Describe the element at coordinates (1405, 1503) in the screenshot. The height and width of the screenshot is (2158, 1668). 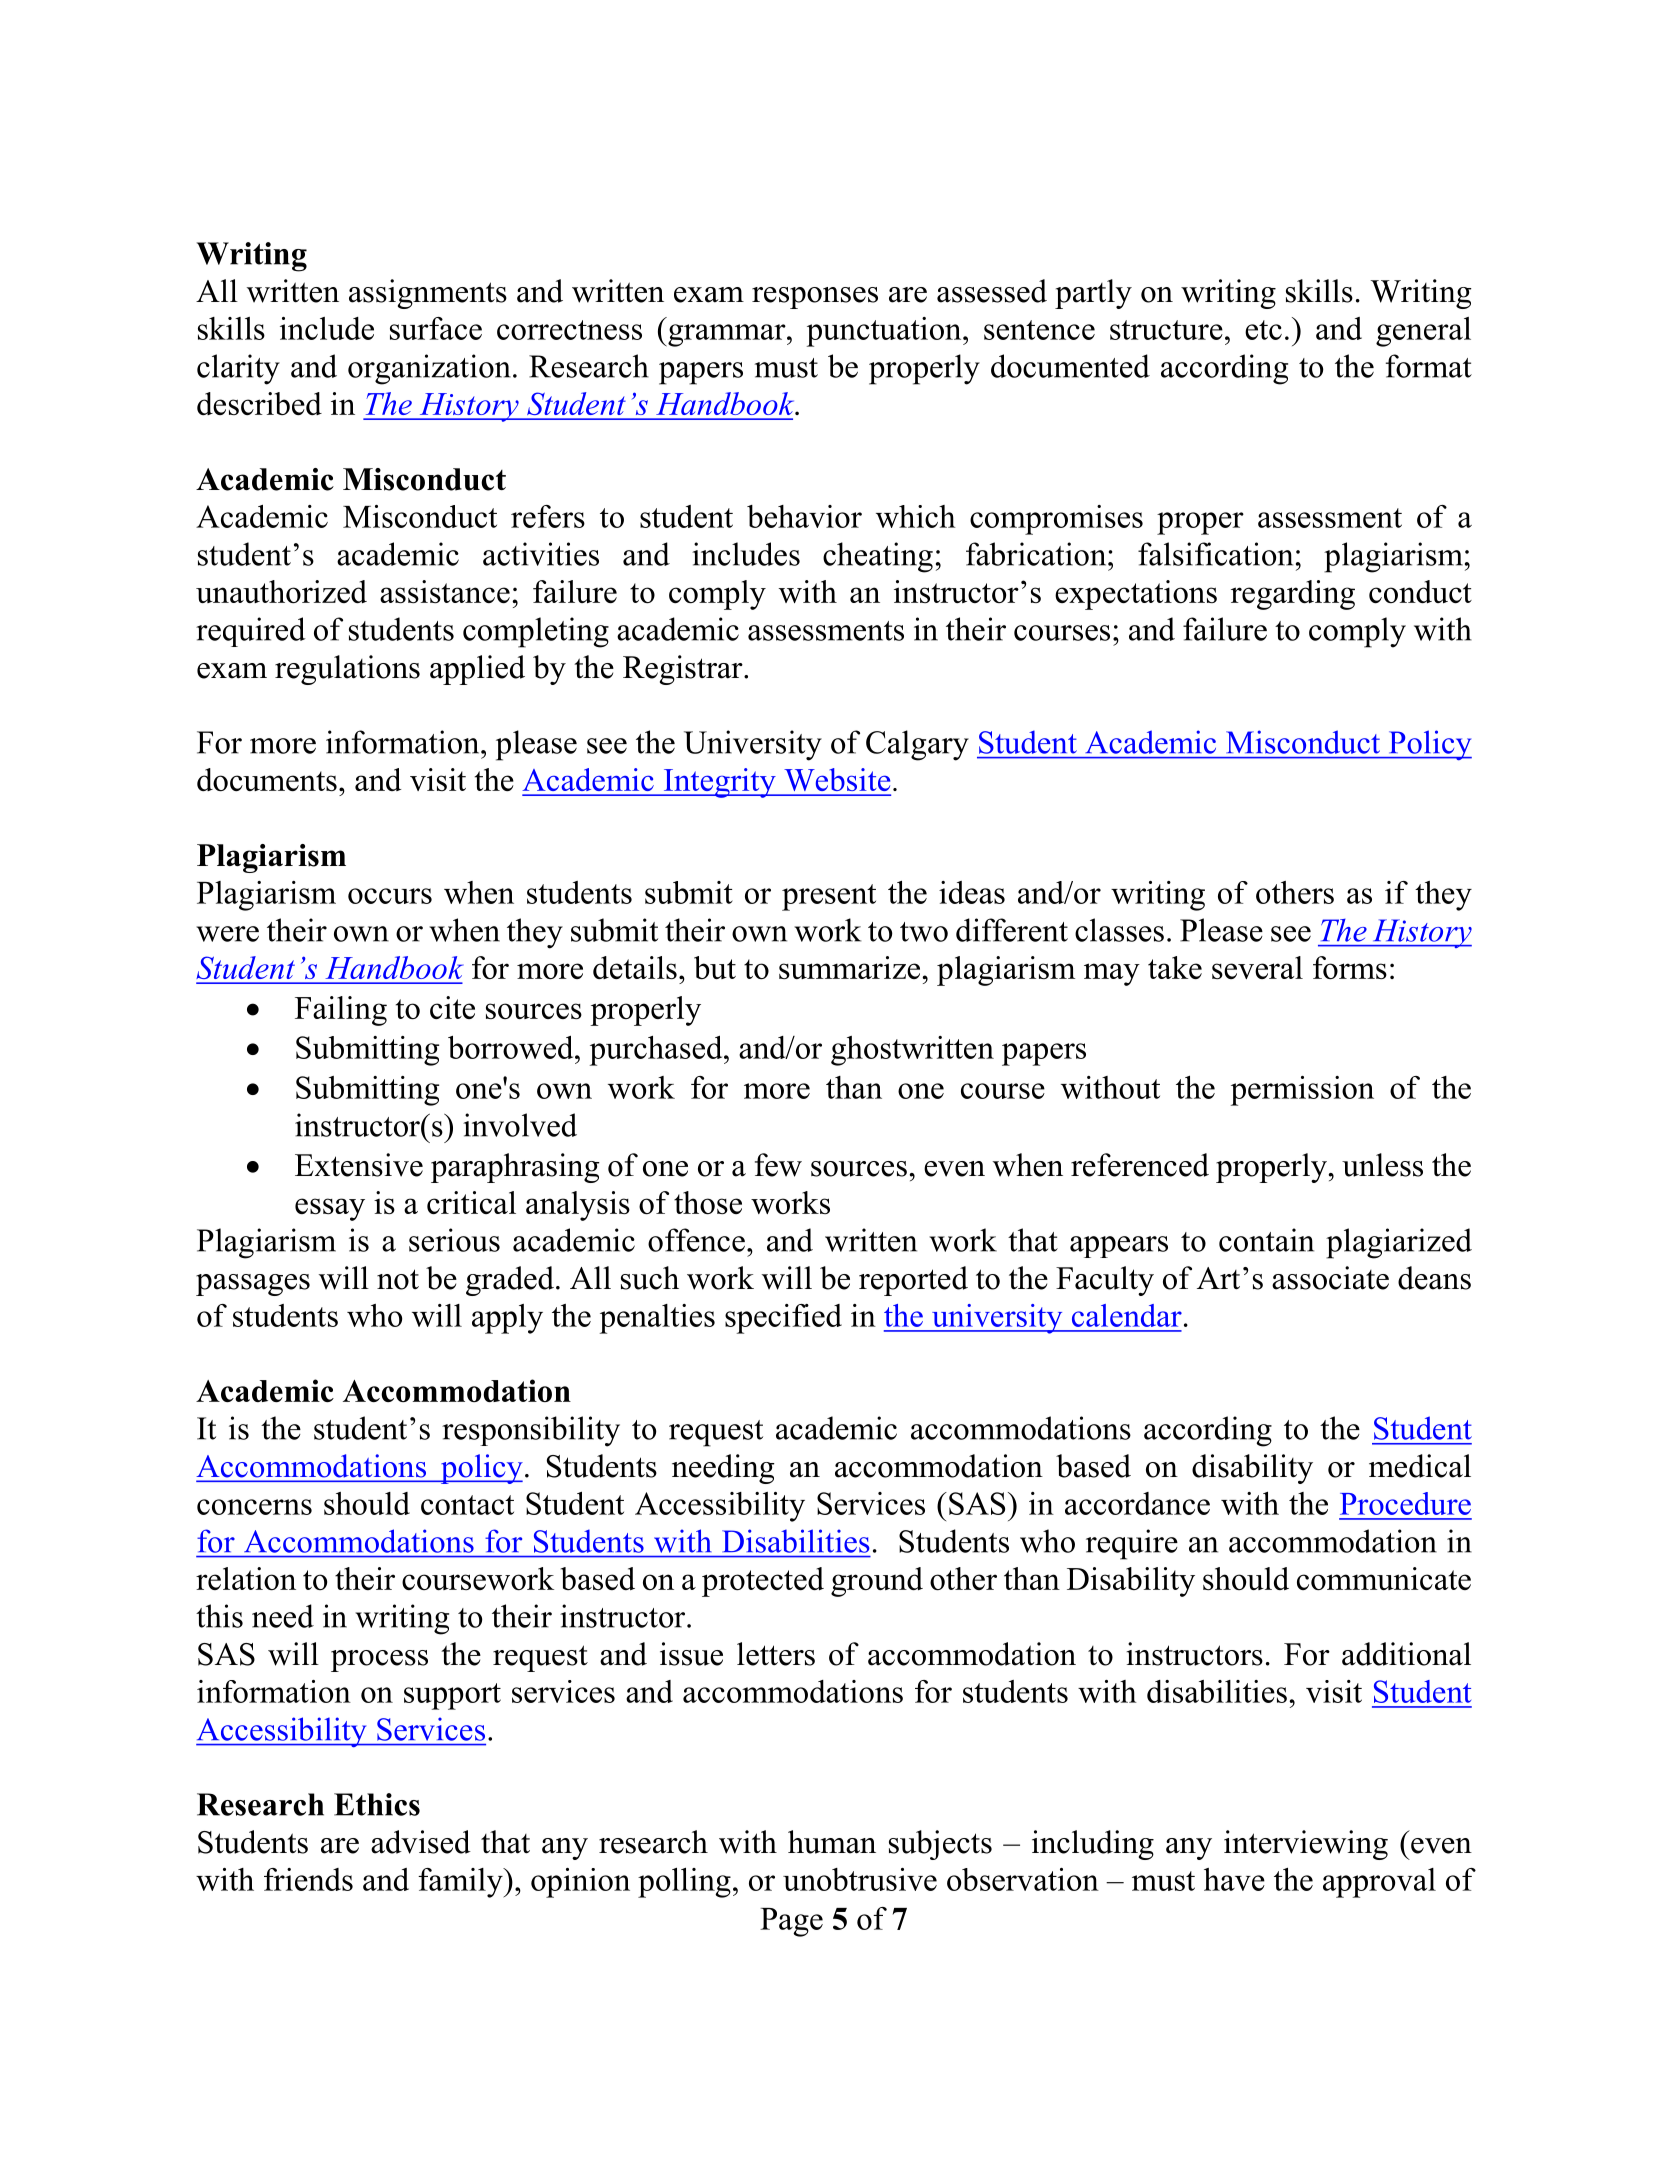
I see `Procedure` at that location.
